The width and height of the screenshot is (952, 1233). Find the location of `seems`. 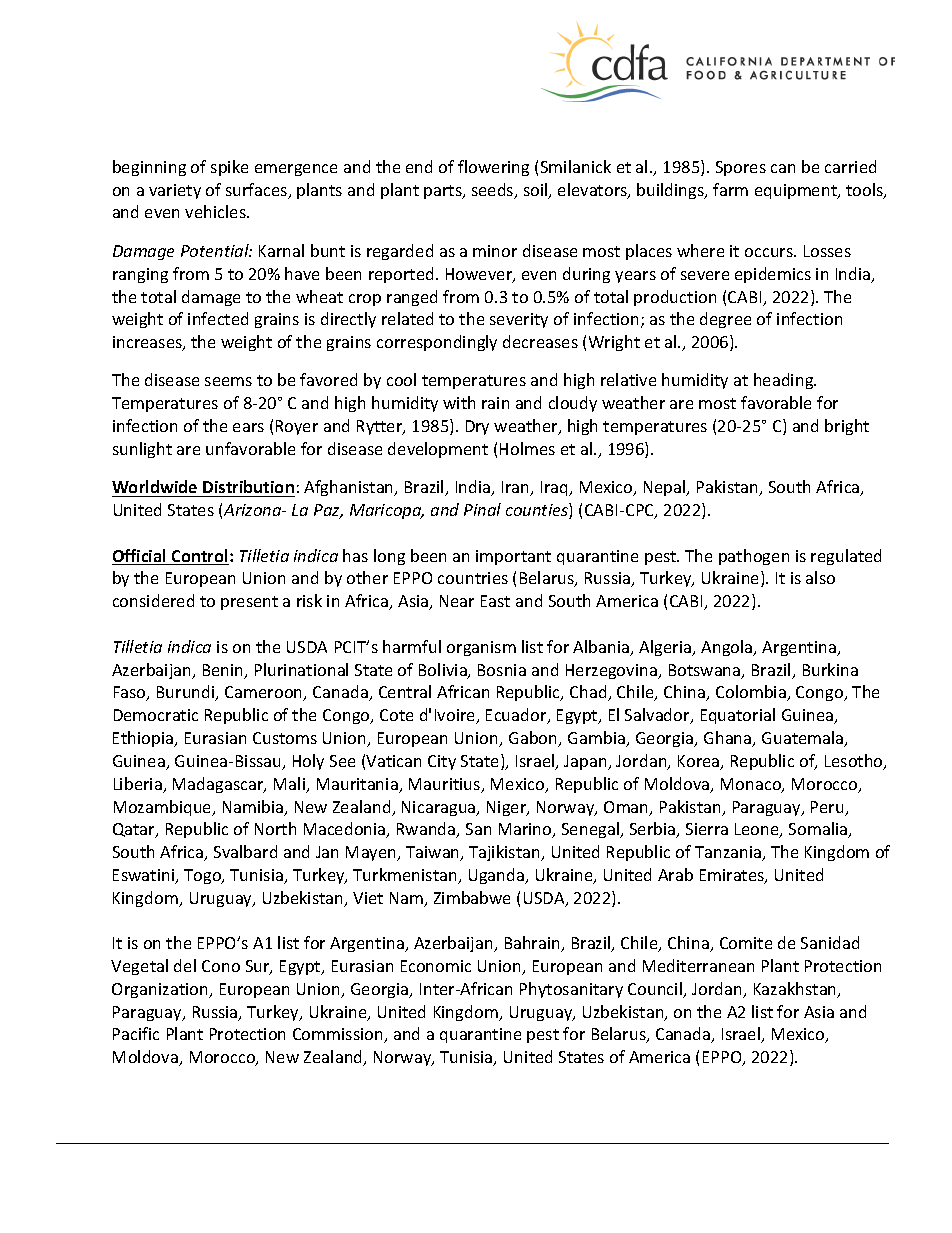

seems is located at coordinates (228, 381).
